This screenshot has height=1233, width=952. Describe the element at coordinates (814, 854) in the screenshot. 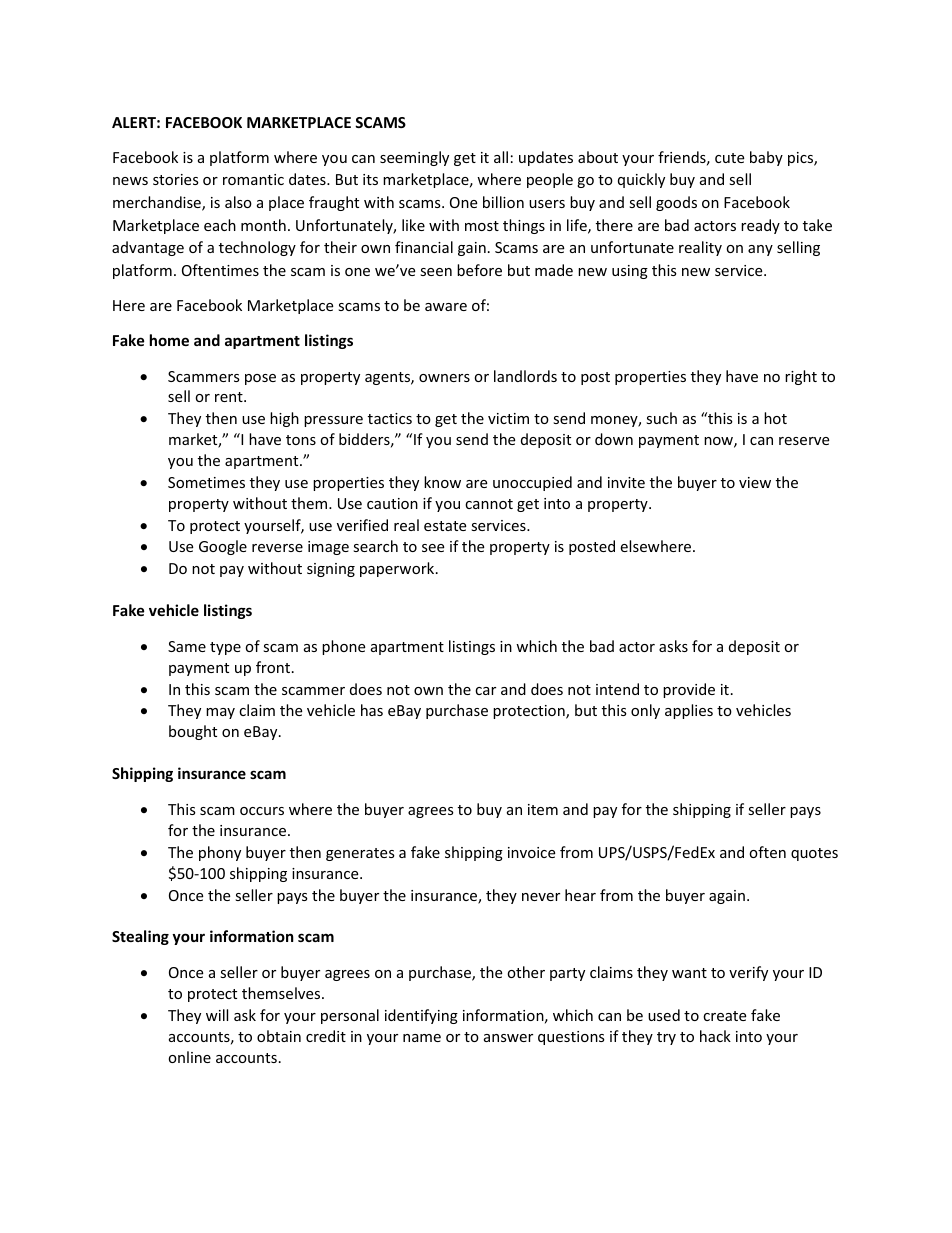

I see `quotes` at that location.
